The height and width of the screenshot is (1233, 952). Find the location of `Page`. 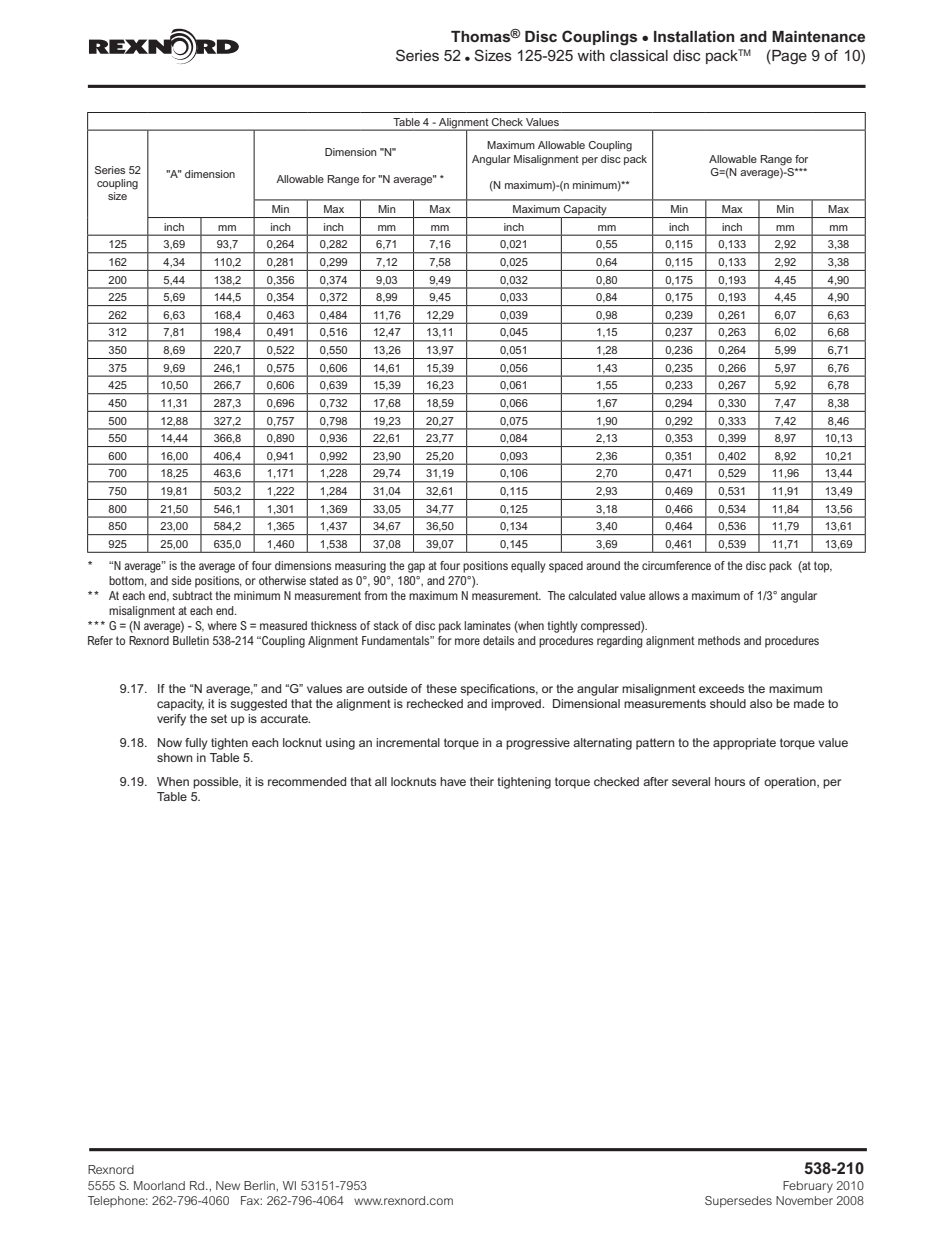

Page is located at coordinates (788, 57).
